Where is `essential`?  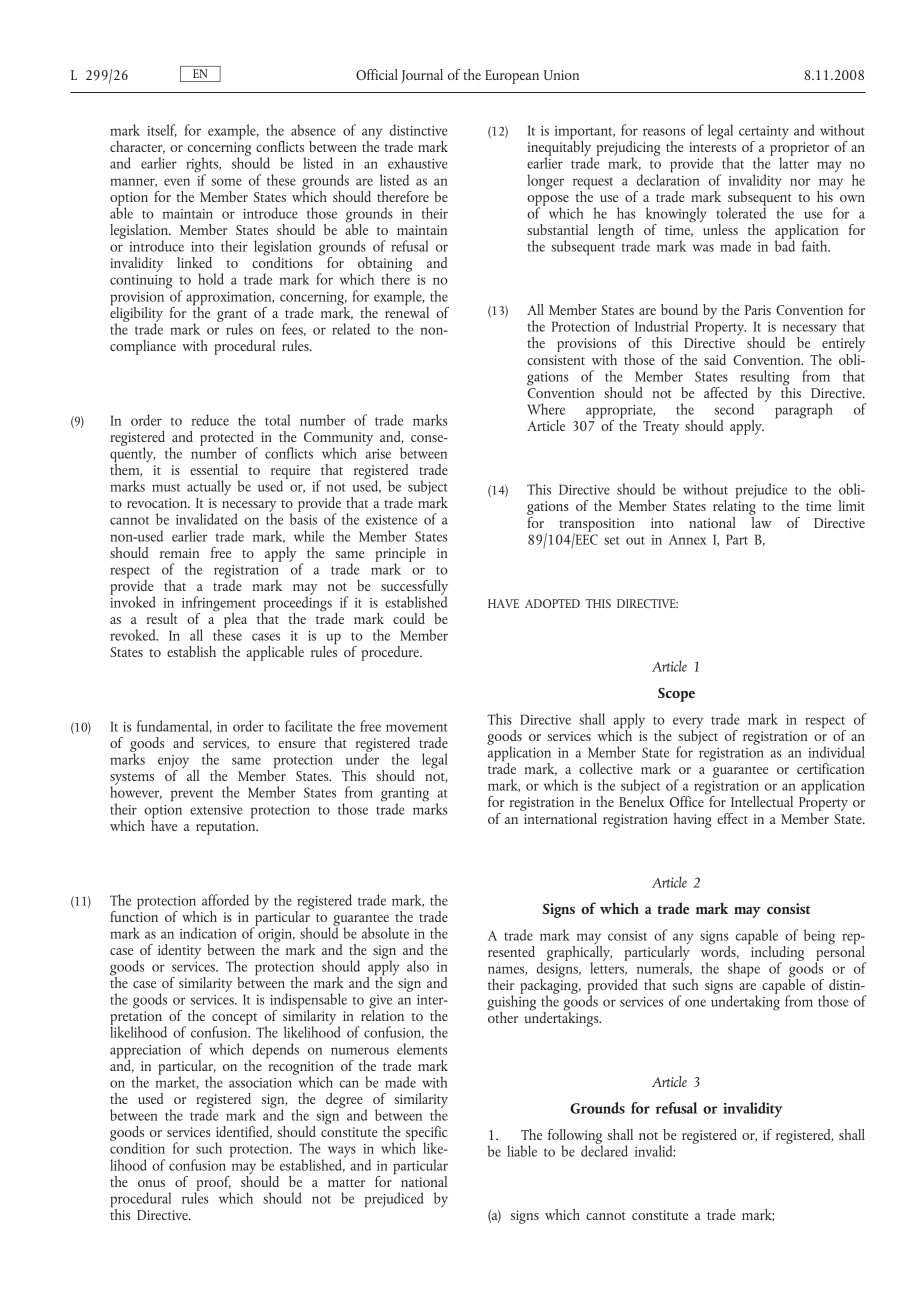 essential is located at coordinates (214, 469).
